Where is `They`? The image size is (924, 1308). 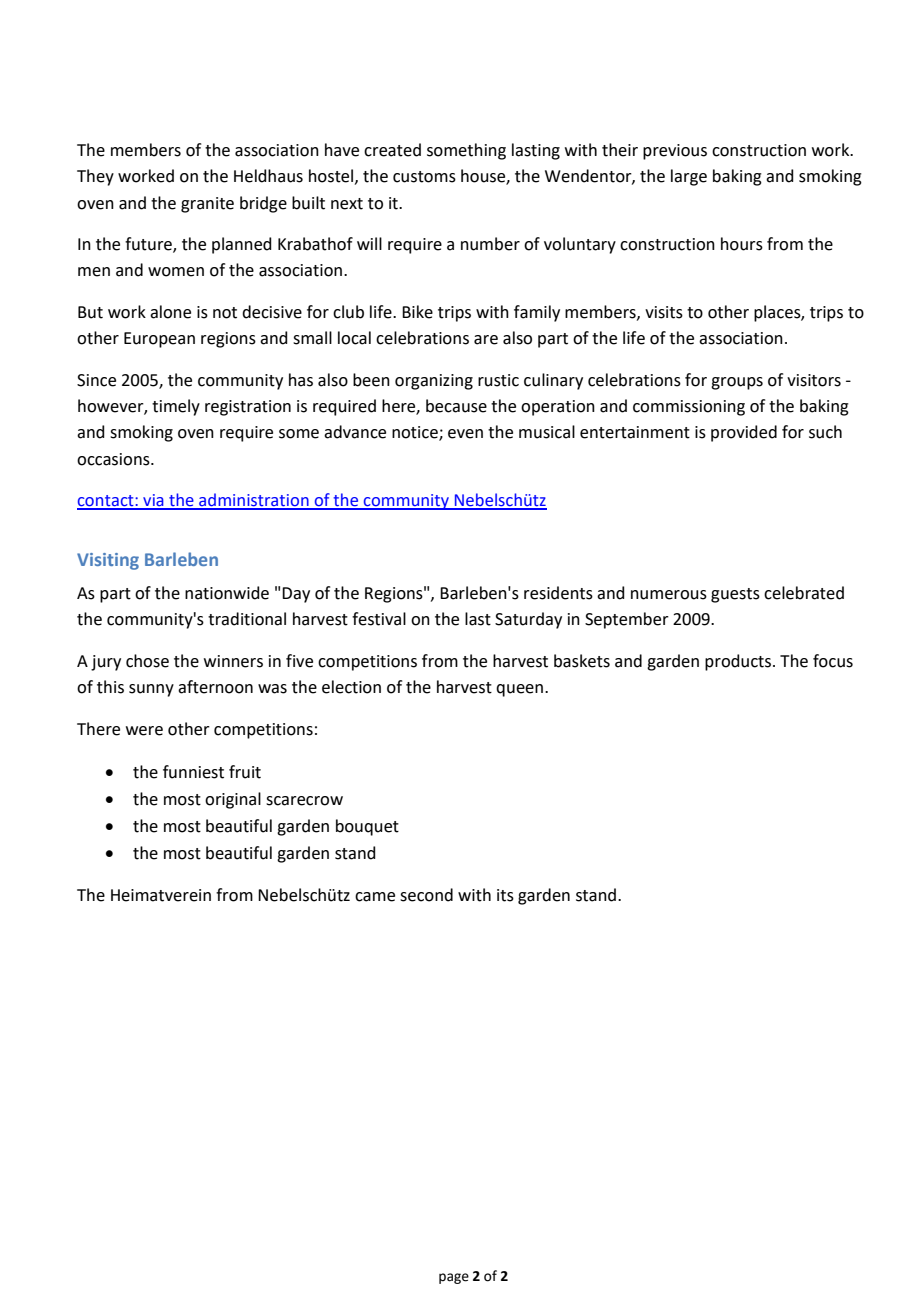
They is located at coordinates (95, 177).
